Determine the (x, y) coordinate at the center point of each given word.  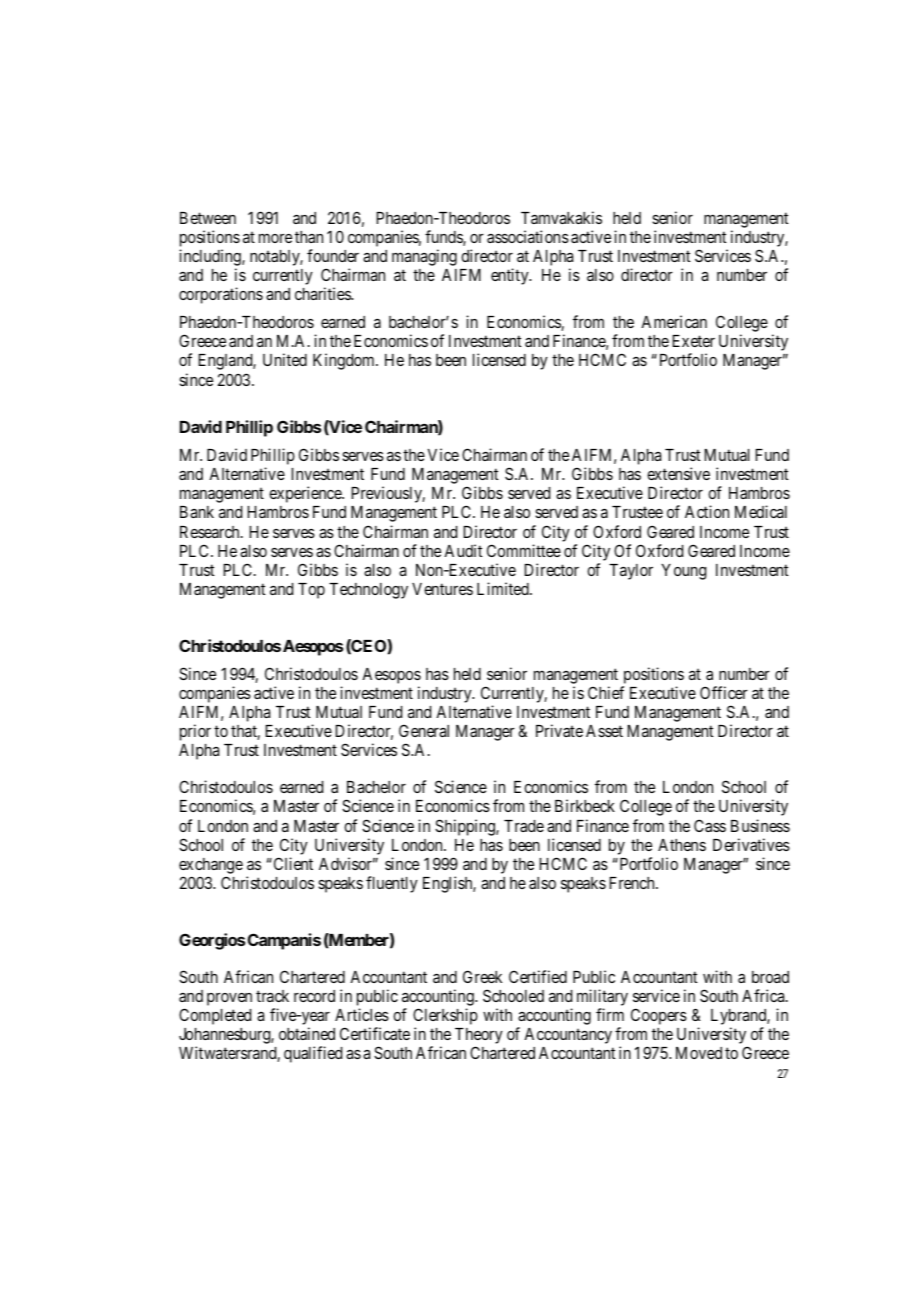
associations (528, 236)
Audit (463, 550)
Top (311, 591)
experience (306, 494)
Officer (724, 692)
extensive (678, 473)
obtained (307, 1033)
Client (292, 863)
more (275, 238)
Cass (710, 825)
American (674, 321)
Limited (504, 588)
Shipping (466, 827)
